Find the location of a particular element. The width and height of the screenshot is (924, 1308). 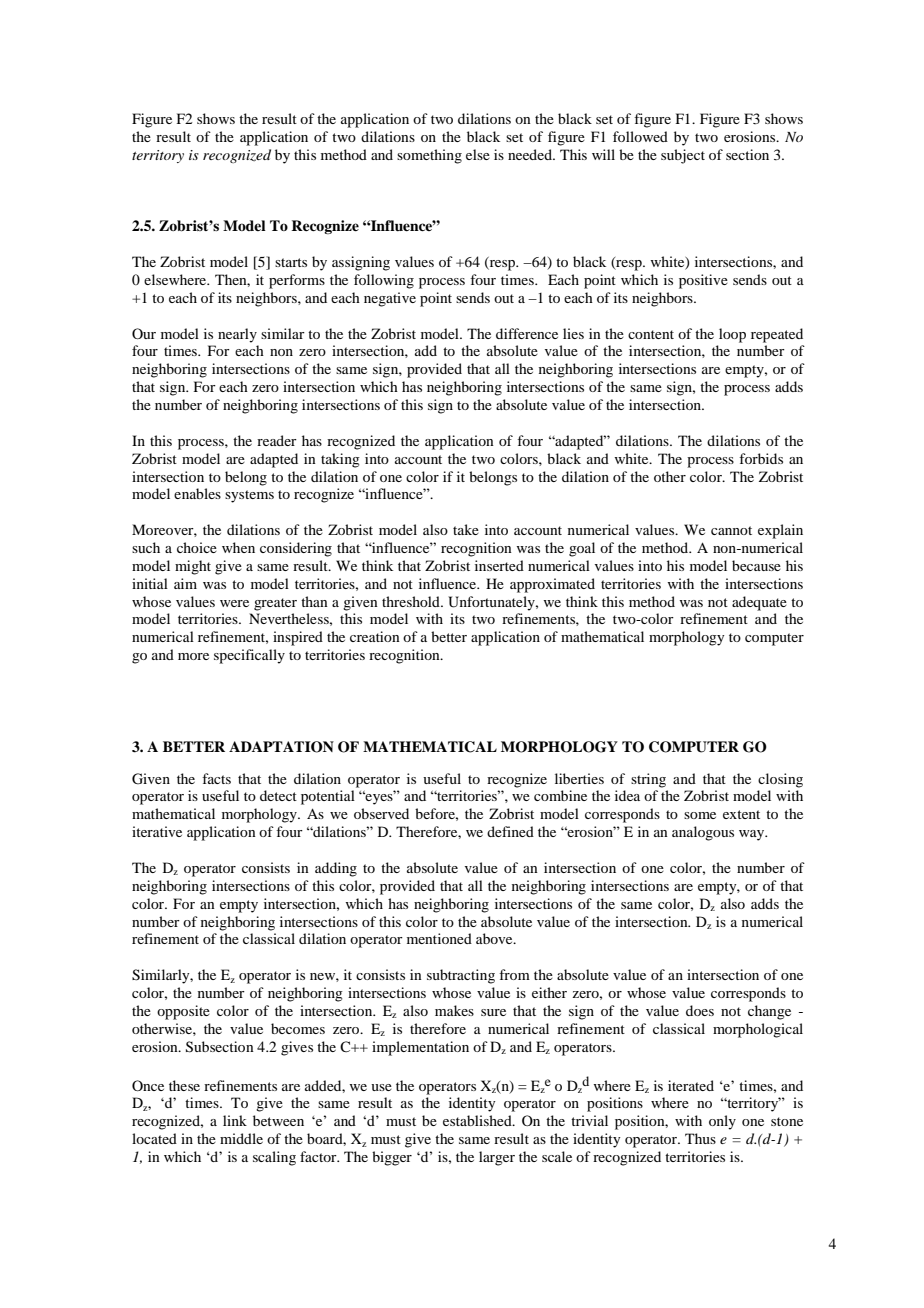

needed is located at coordinates (531, 154).
